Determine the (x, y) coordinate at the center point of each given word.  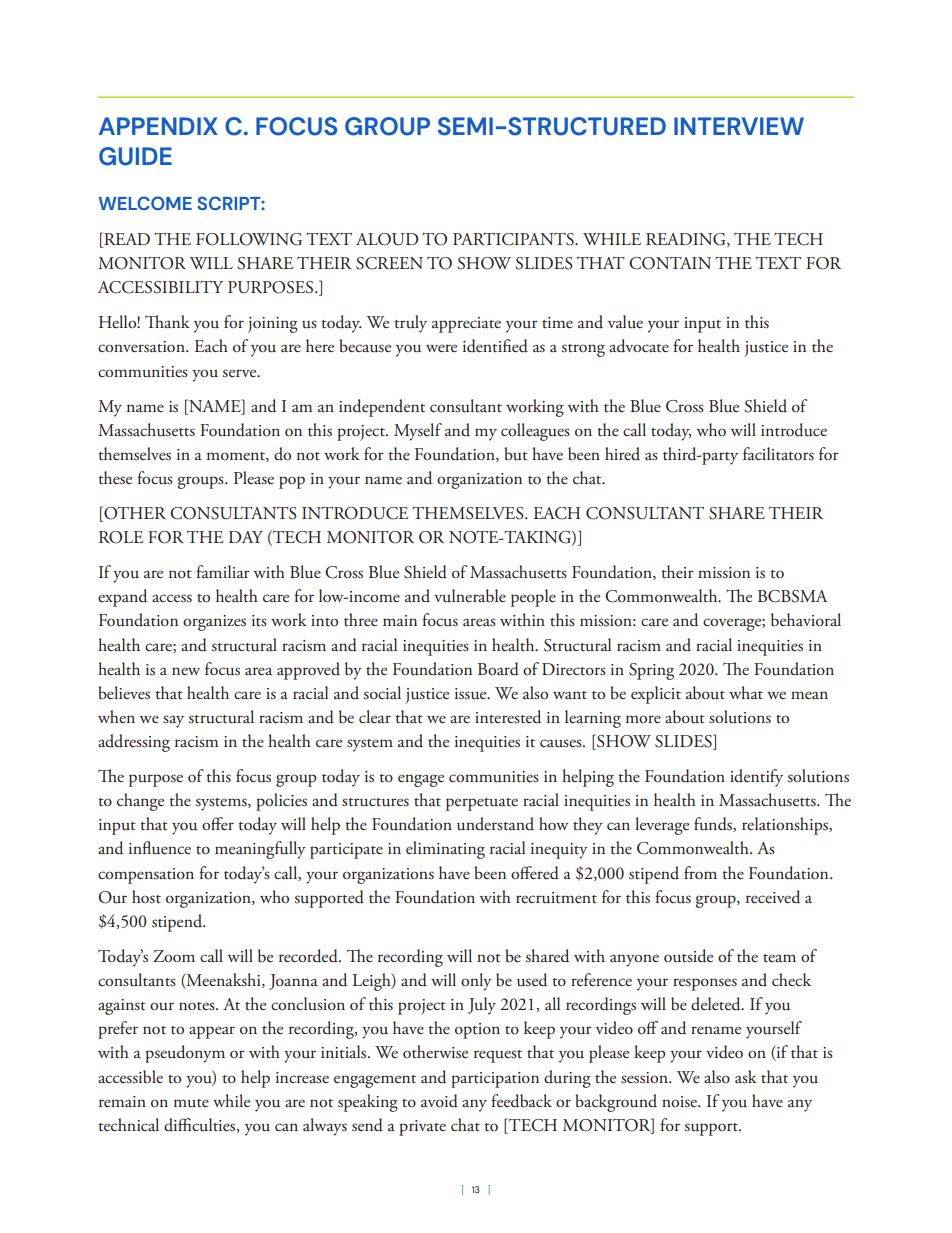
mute (191, 1103)
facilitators (778, 454)
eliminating (445, 850)
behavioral (806, 620)
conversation (142, 347)
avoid (439, 1101)
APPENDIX (158, 126)
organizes (214, 623)
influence (160, 848)
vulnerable (470, 596)
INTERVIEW (739, 126)
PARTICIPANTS (514, 239)
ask (746, 1077)
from (700, 872)
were (441, 348)
